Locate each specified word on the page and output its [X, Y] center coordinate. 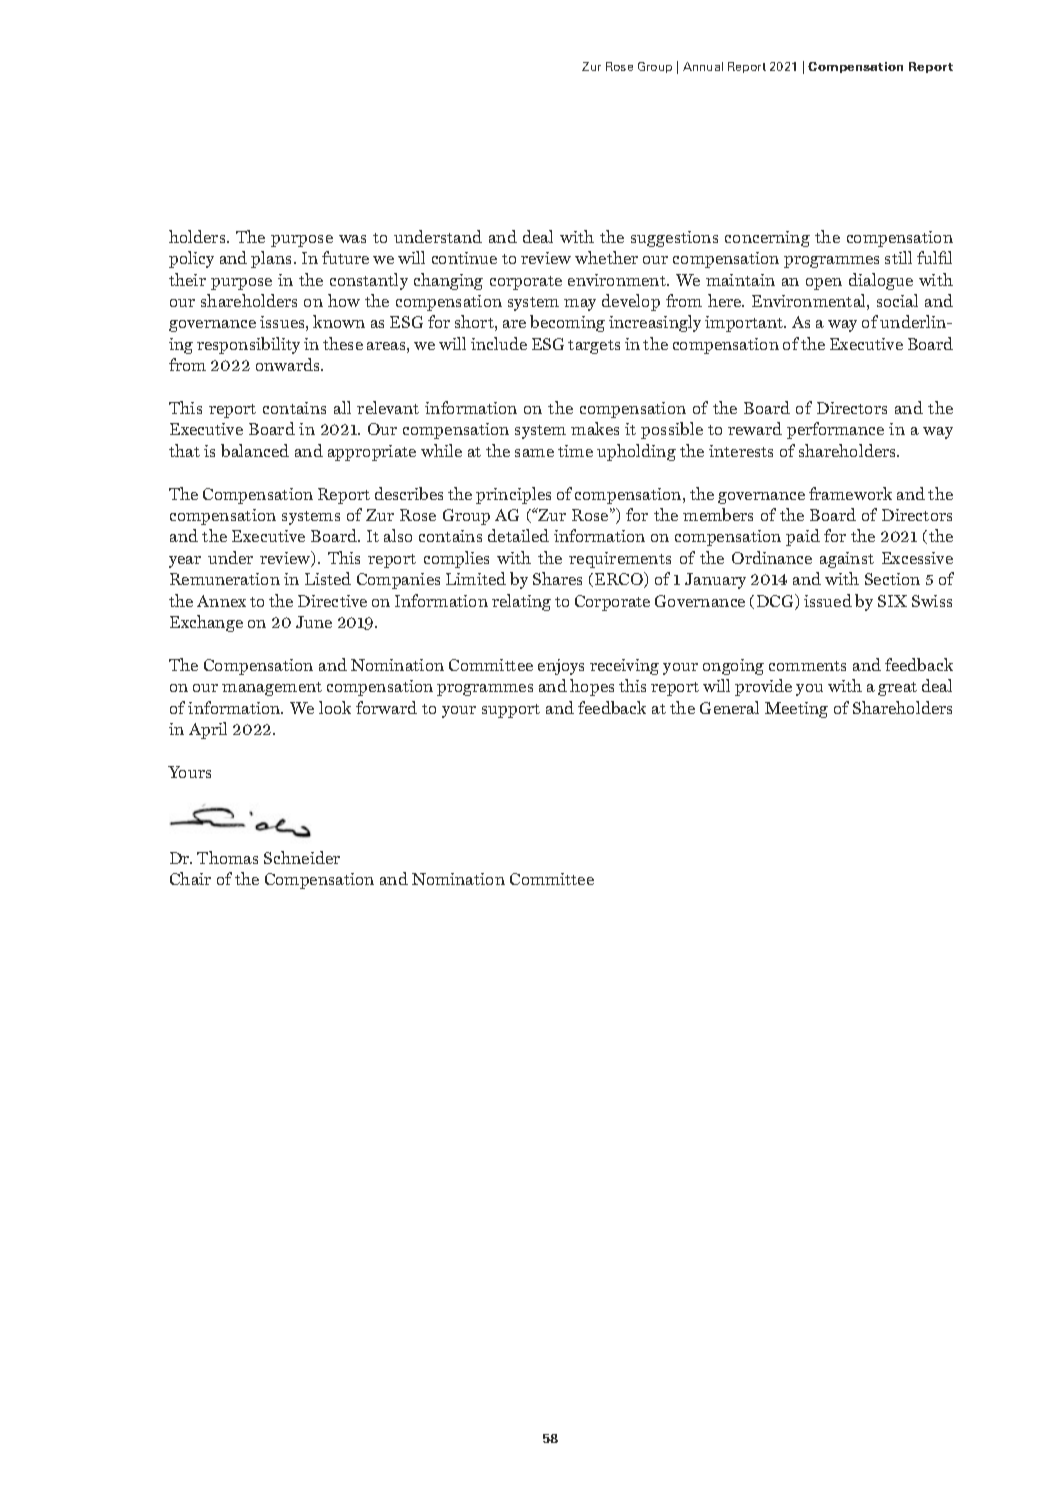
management [272, 689]
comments [807, 666]
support [511, 711]
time [575, 451]
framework [850, 493]
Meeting [796, 710]
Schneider [302, 857]
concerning [767, 239]
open [824, 284]
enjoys [561, 667]
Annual [703, 66]
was [352, 239]
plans [273, 259]
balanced [255, 450]
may [580, 305]
